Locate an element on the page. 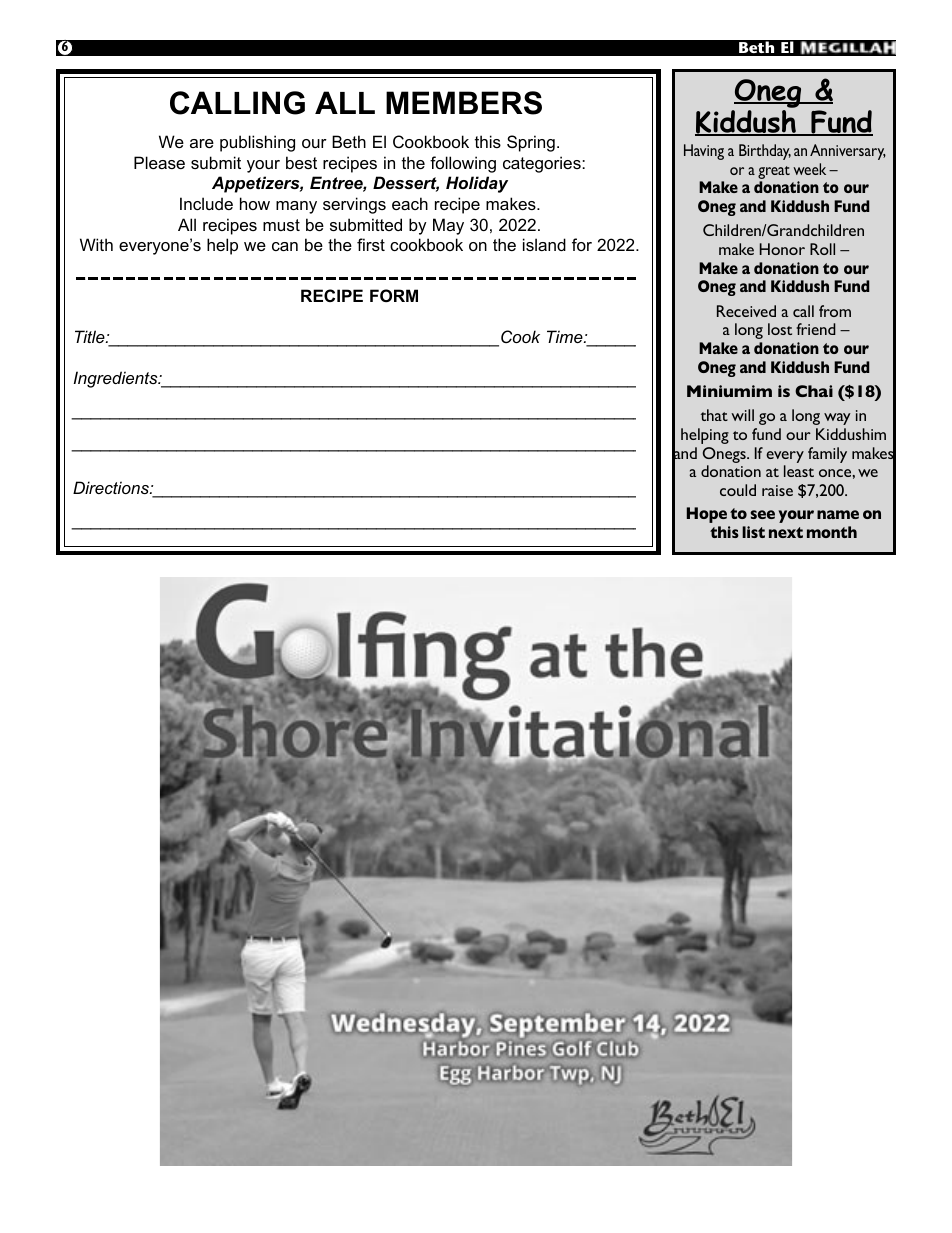  are is located at coordinates (202, 143).
